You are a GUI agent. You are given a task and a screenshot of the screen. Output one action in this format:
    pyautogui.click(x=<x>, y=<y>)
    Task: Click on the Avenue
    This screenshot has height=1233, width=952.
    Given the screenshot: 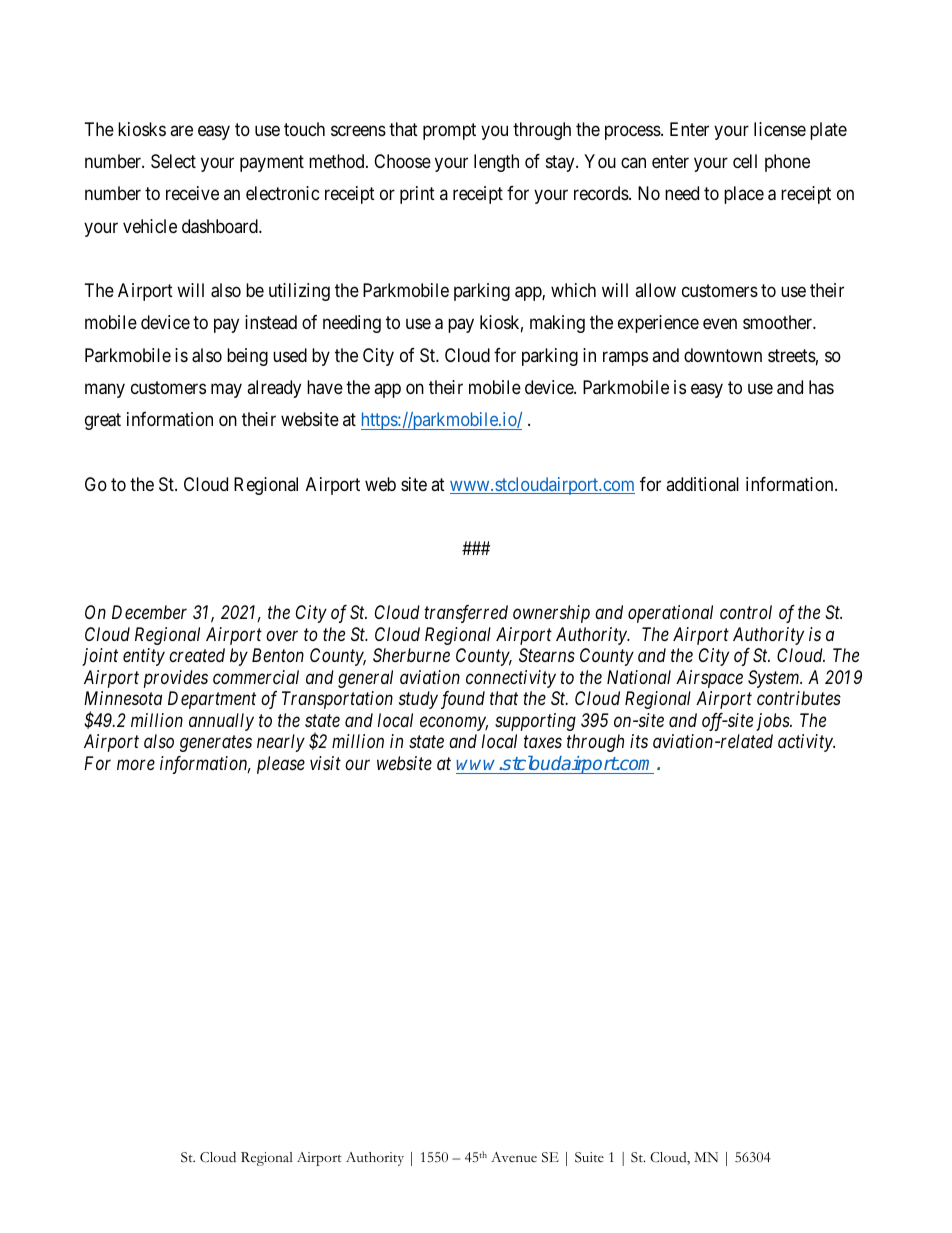 What is the action you would take?
    pyautogui.click(x=514, y=1157)
